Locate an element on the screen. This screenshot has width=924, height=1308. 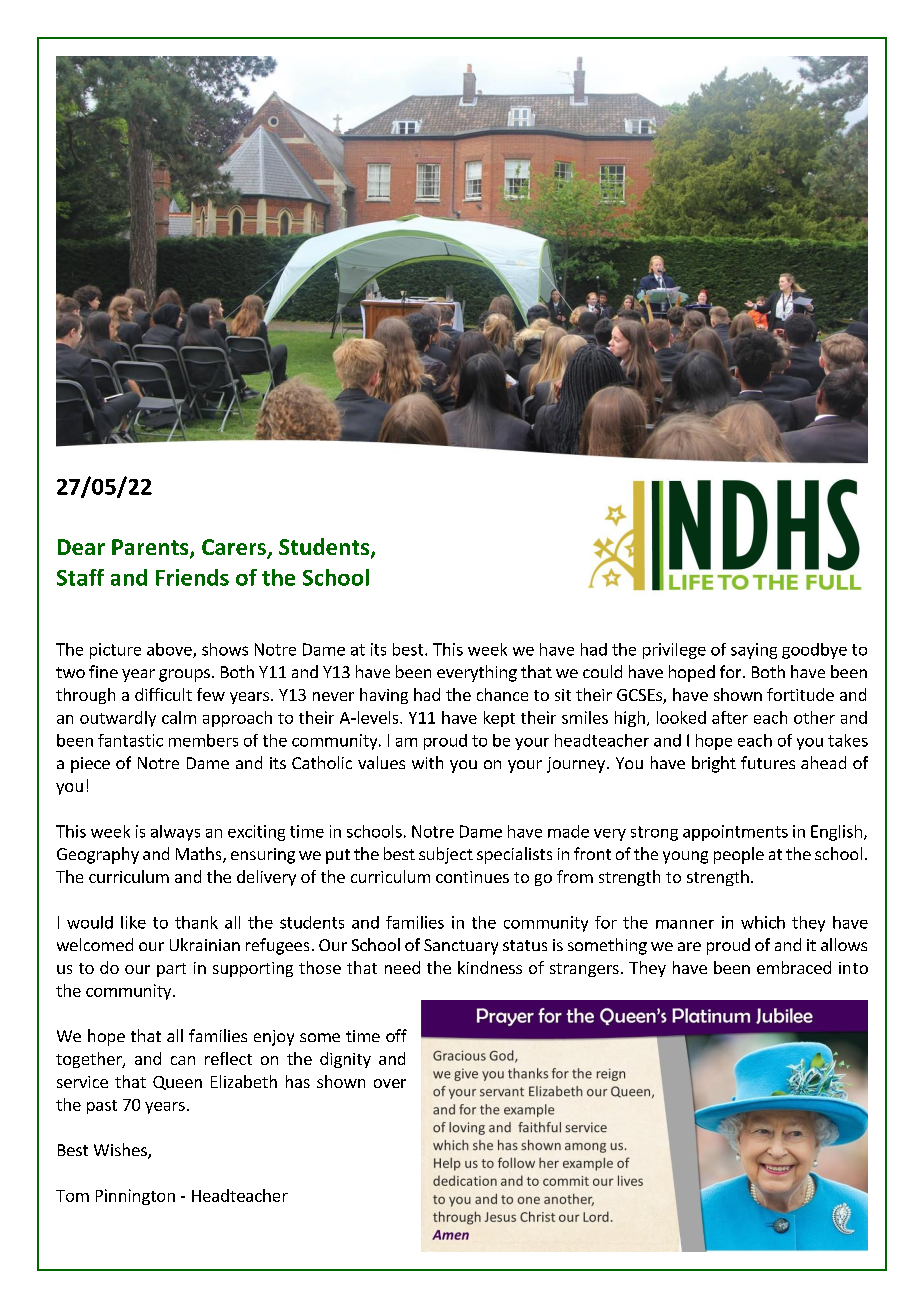
futures is located at coordinates (768, 762).
